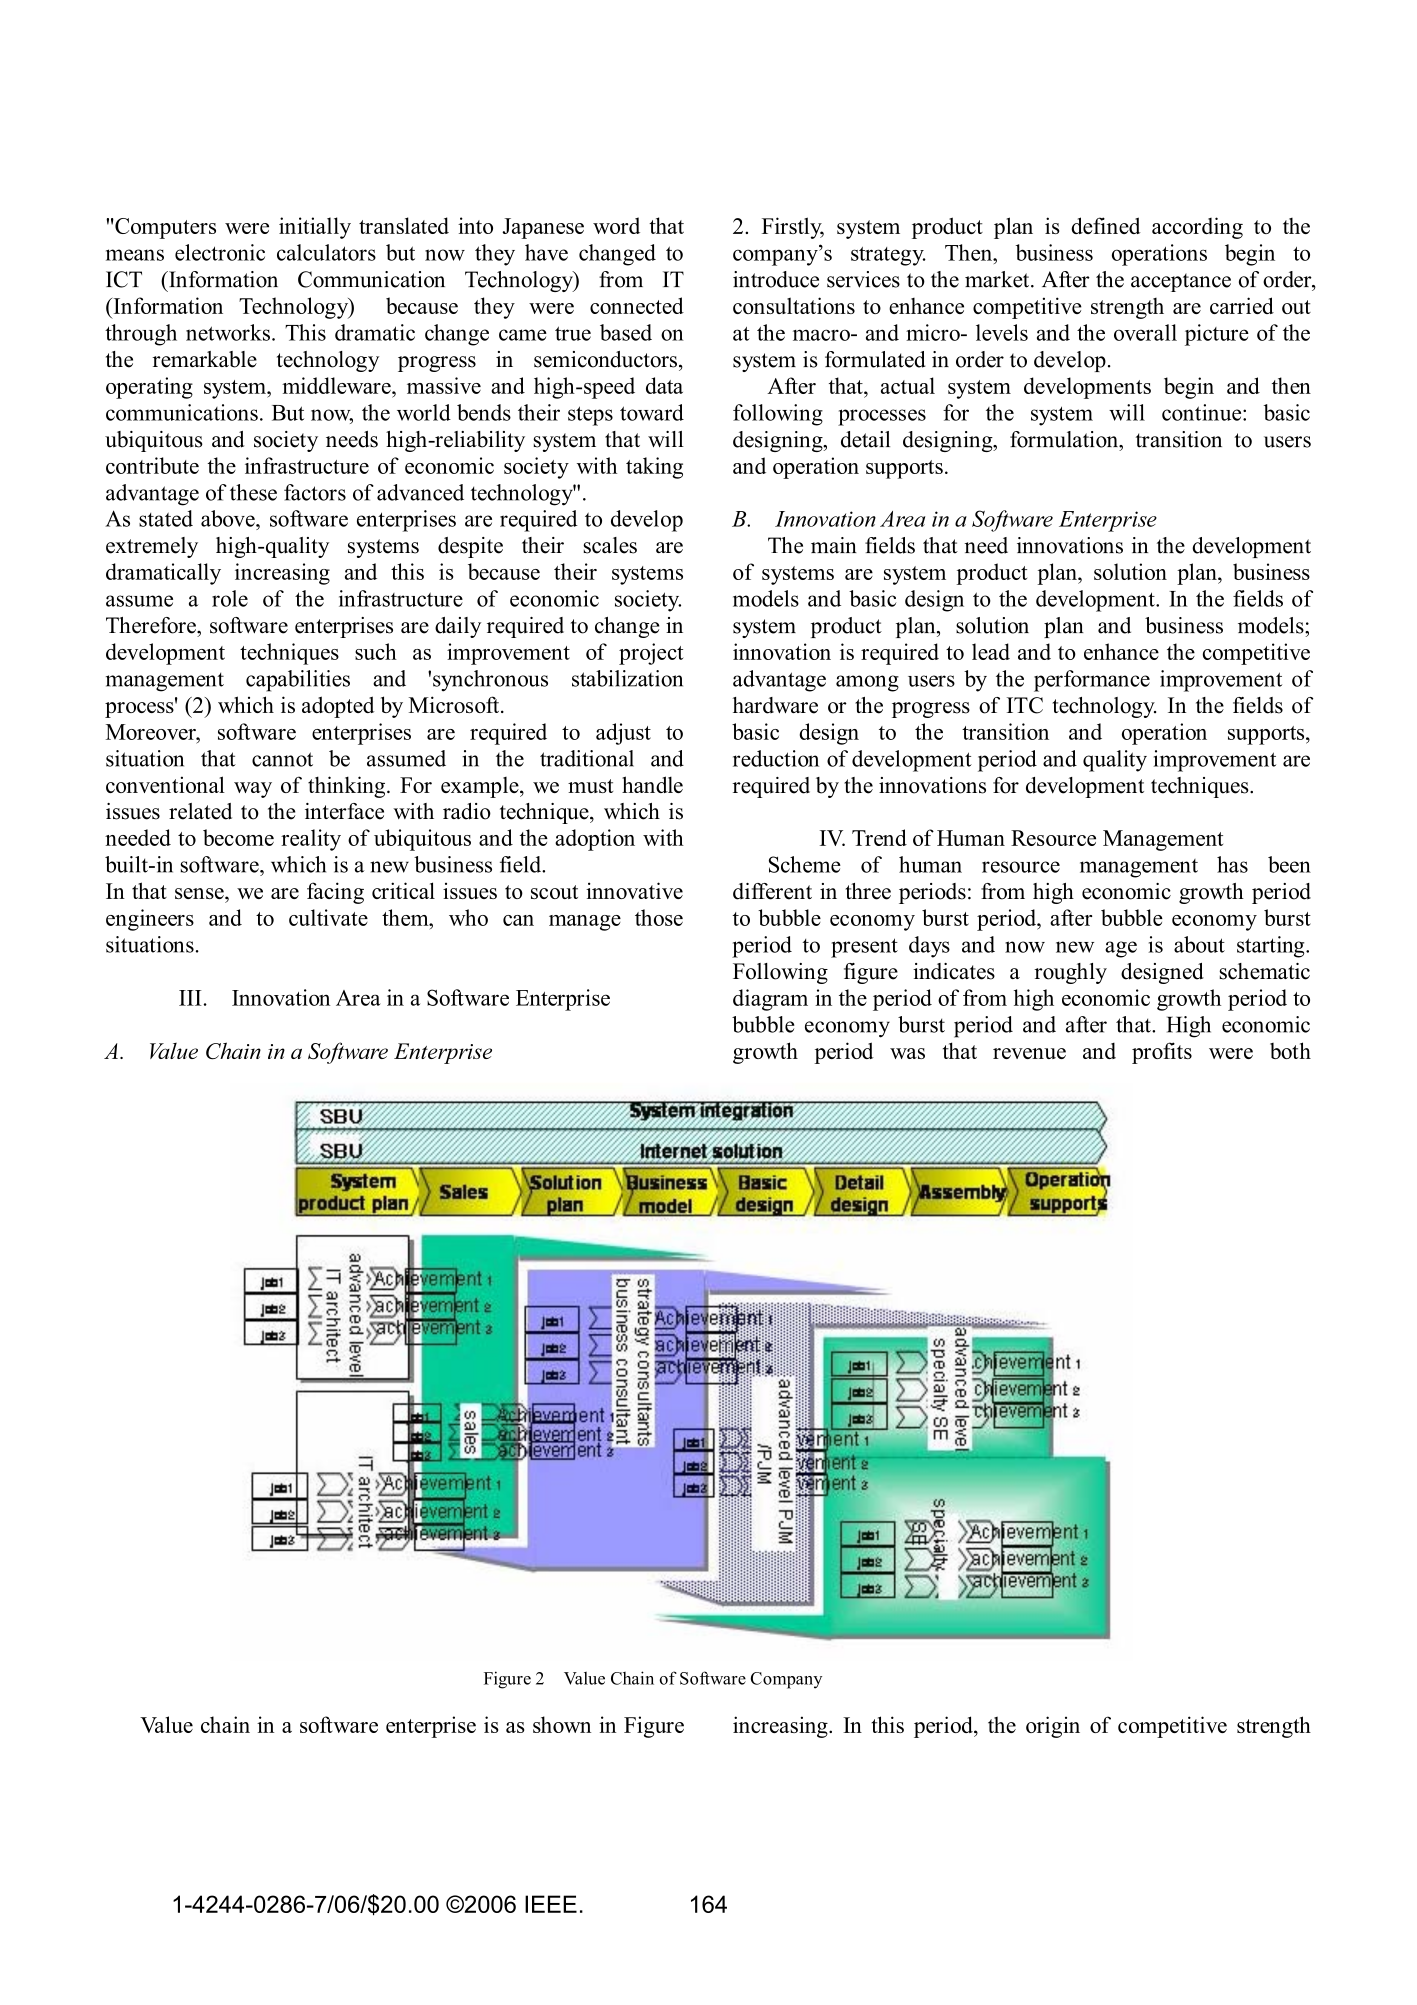  Describe the element at coordinates (1181, 282) in the screenshot. I see `acceptance` at that location.
